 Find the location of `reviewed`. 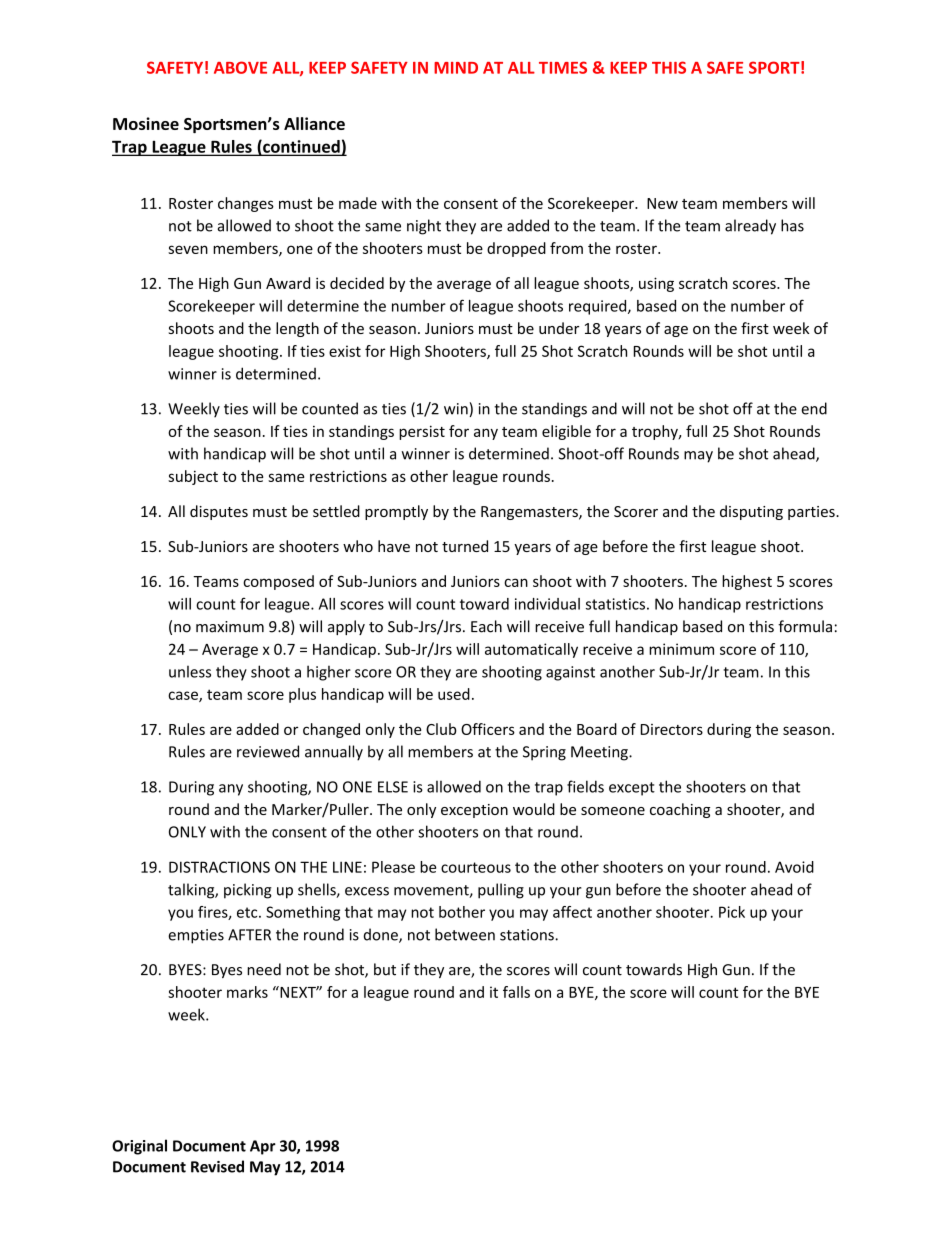

reviewed is located at coordinates (268, 751).
